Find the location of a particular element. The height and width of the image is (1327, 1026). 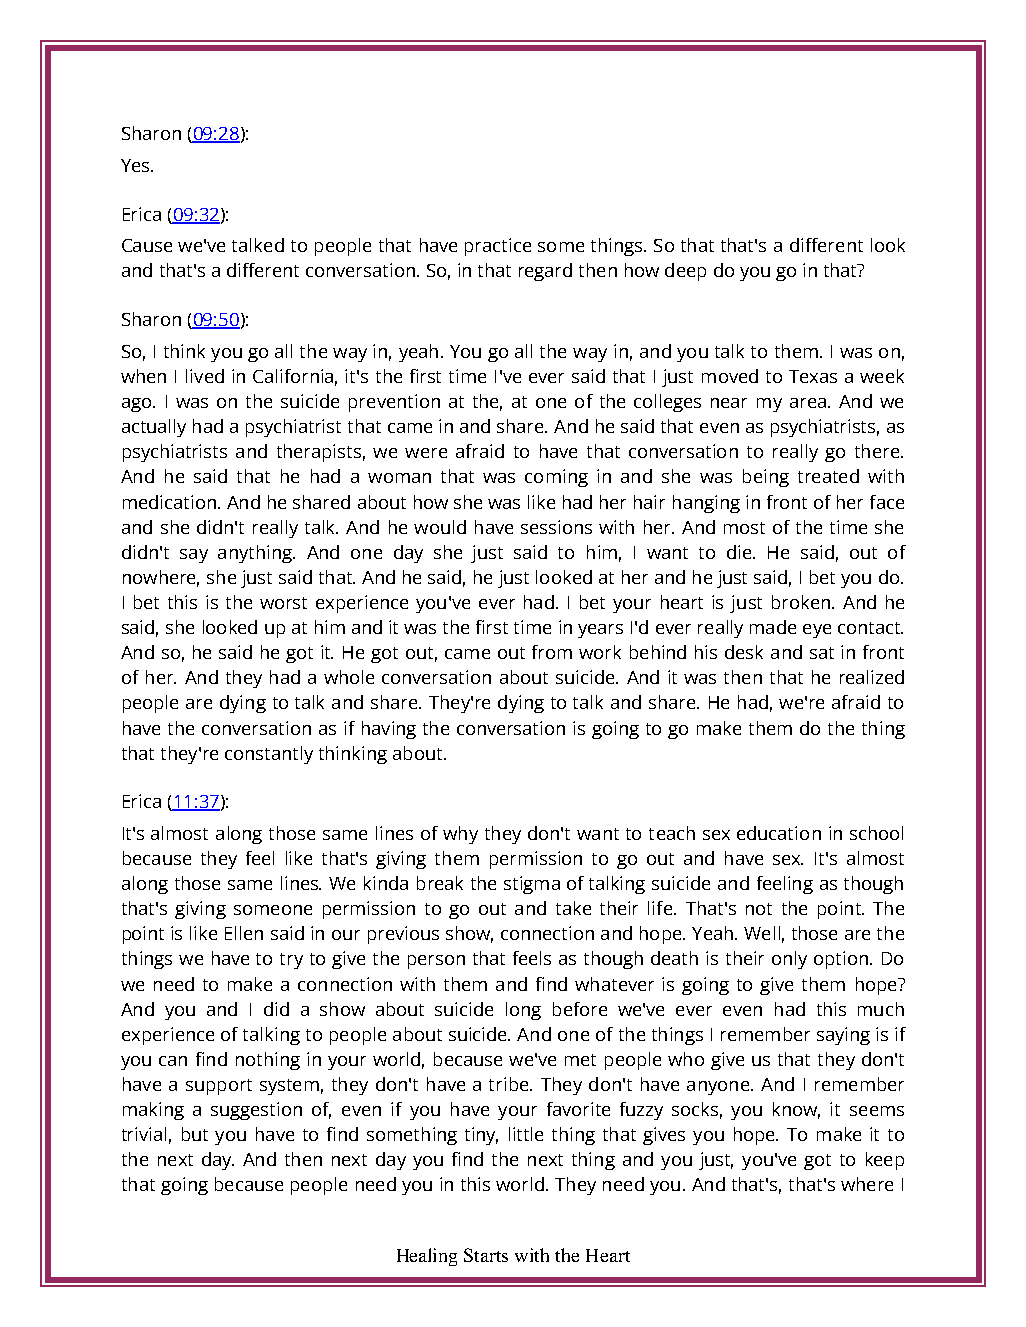

Yes is located at coordinates (136, 165).
